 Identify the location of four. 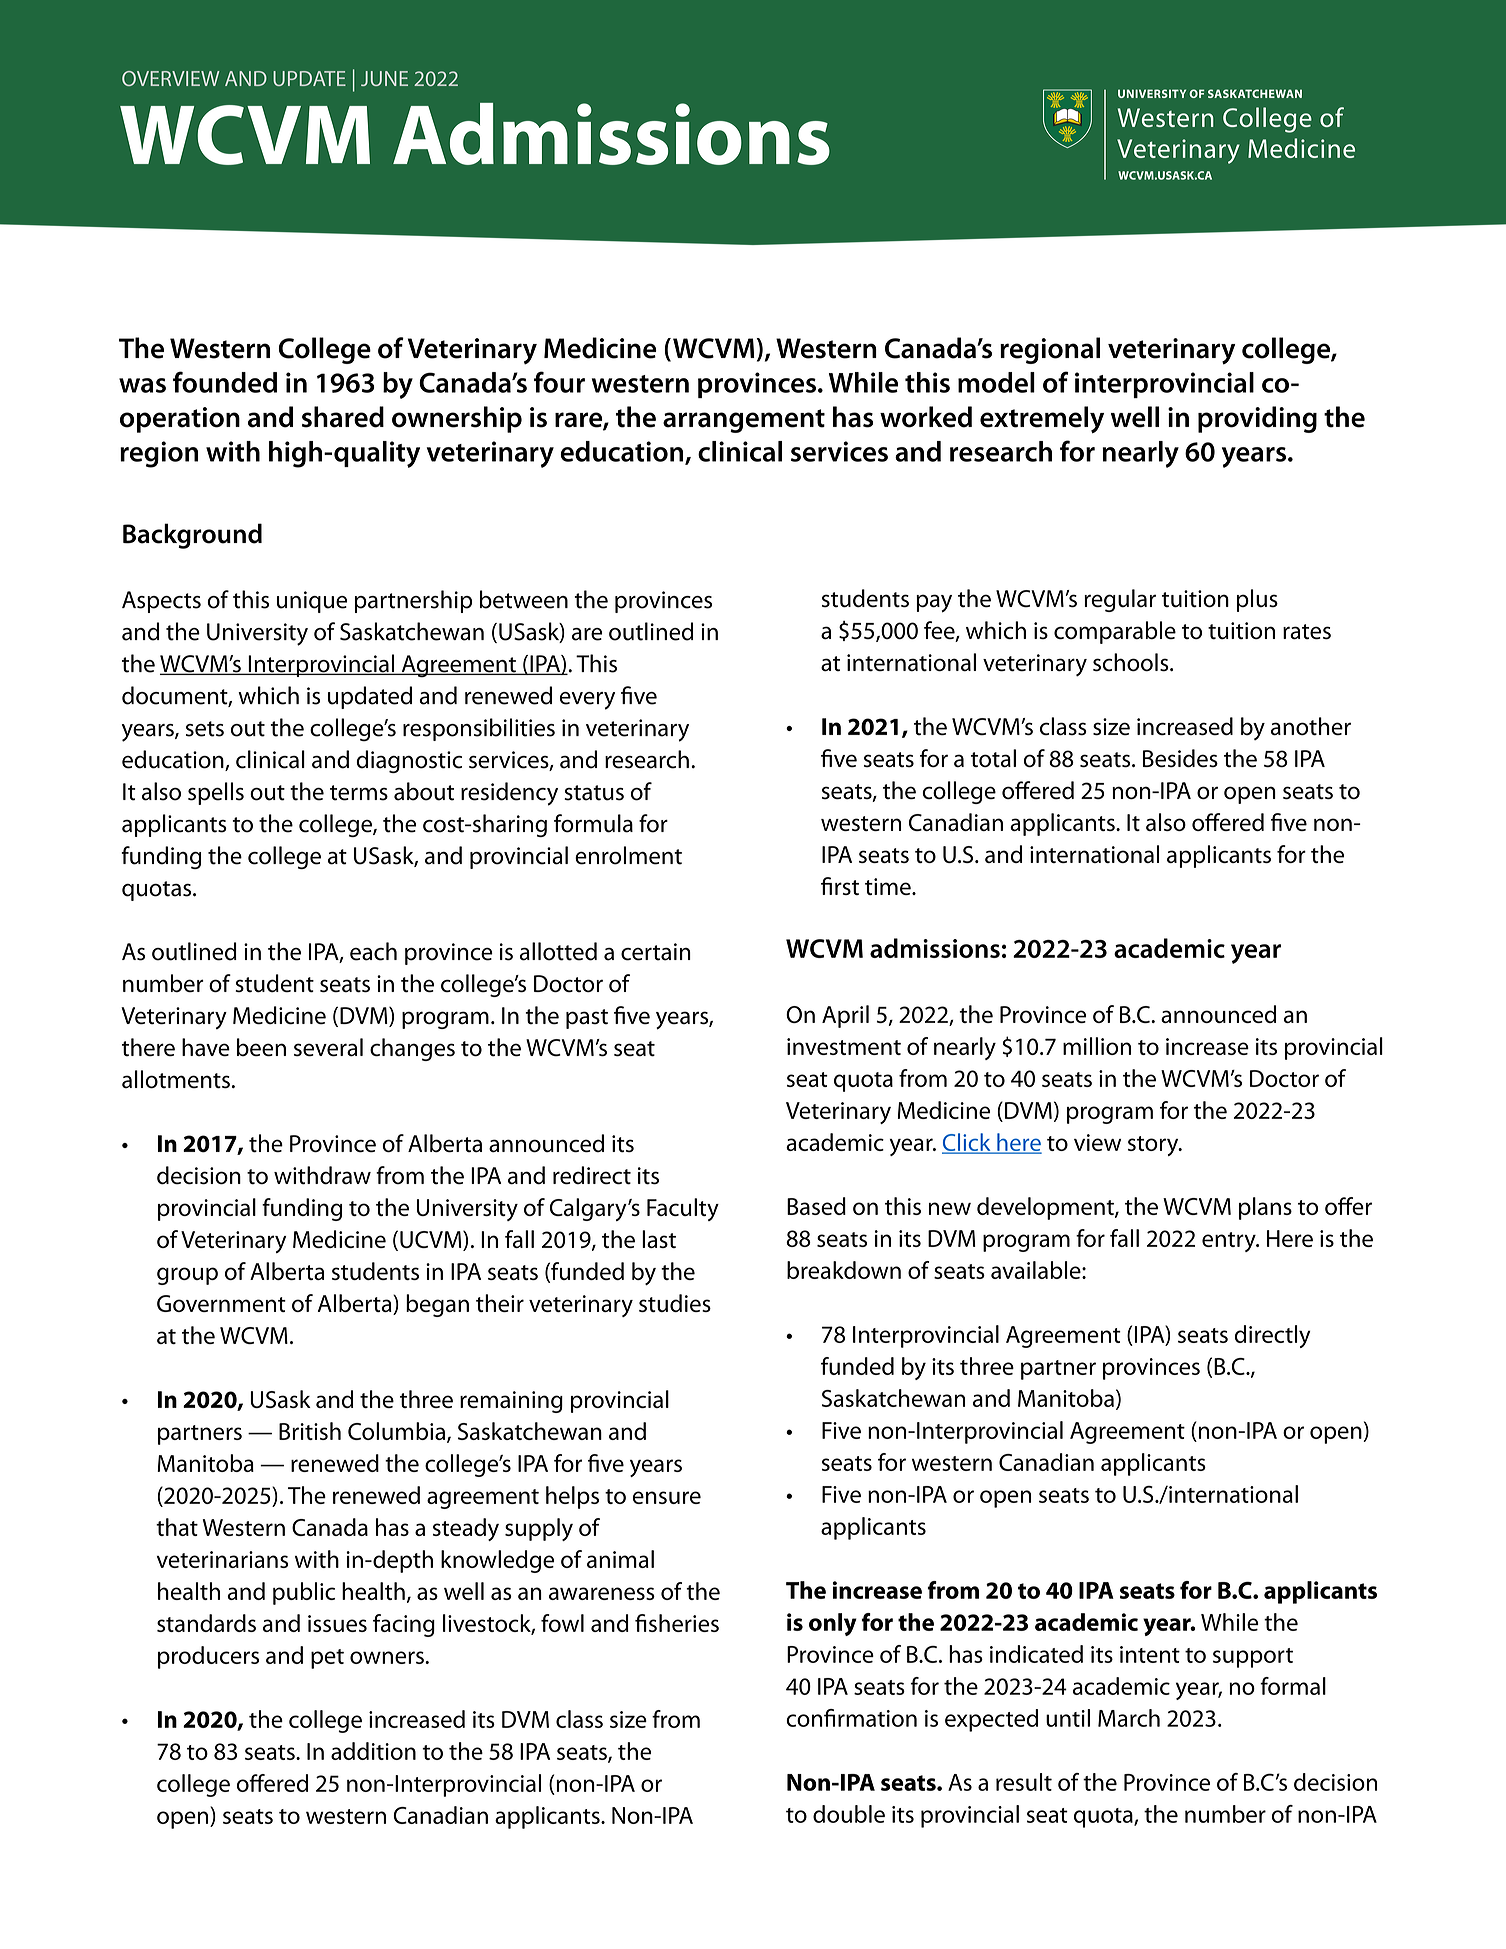
(559, 382).
